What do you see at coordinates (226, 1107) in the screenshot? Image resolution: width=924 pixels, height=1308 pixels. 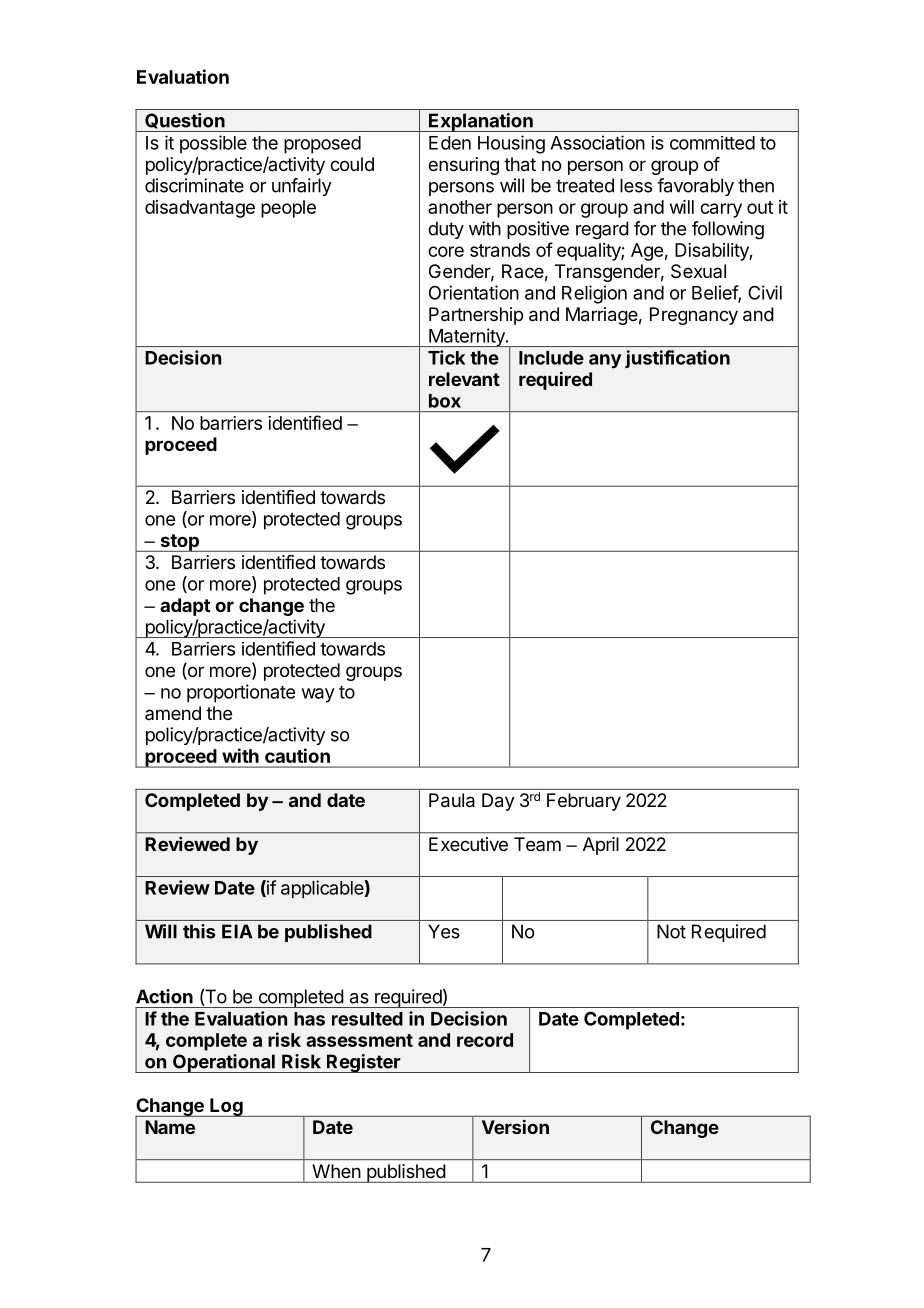 I see `Log` at bounding box center [226, 1107].
